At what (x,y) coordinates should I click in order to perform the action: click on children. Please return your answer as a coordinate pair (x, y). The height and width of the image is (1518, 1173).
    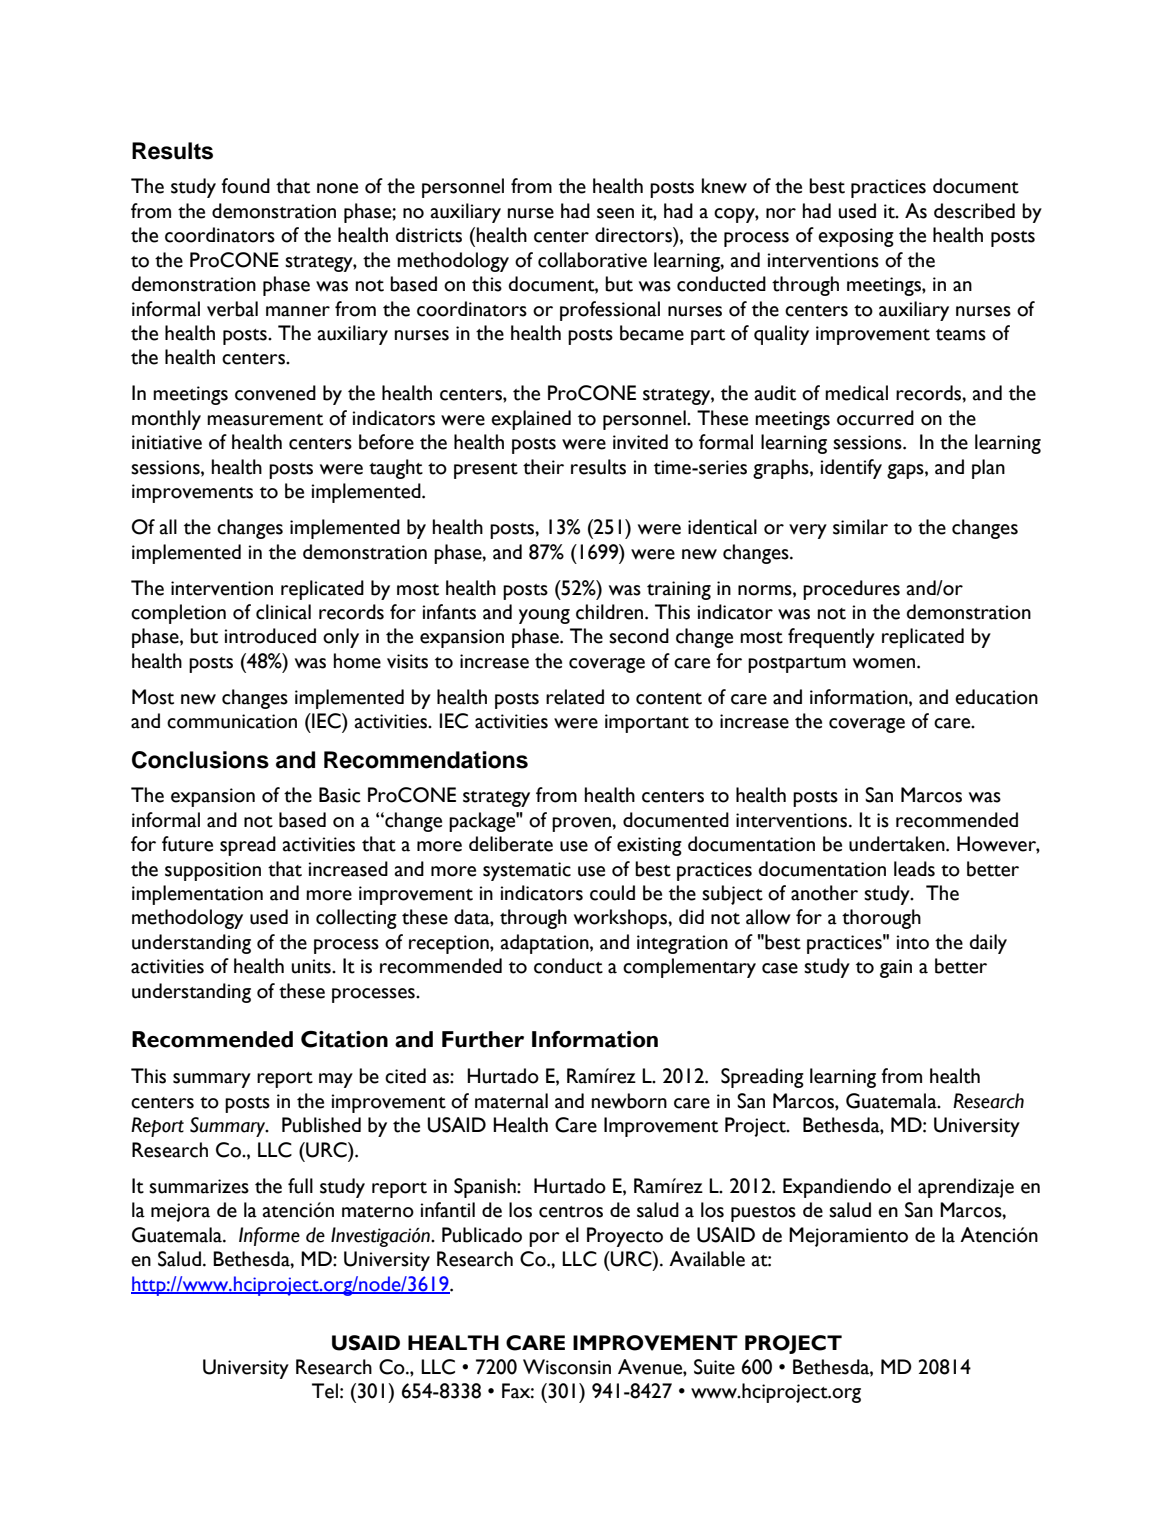
    Looking at the image, I should click on (611, 612).
